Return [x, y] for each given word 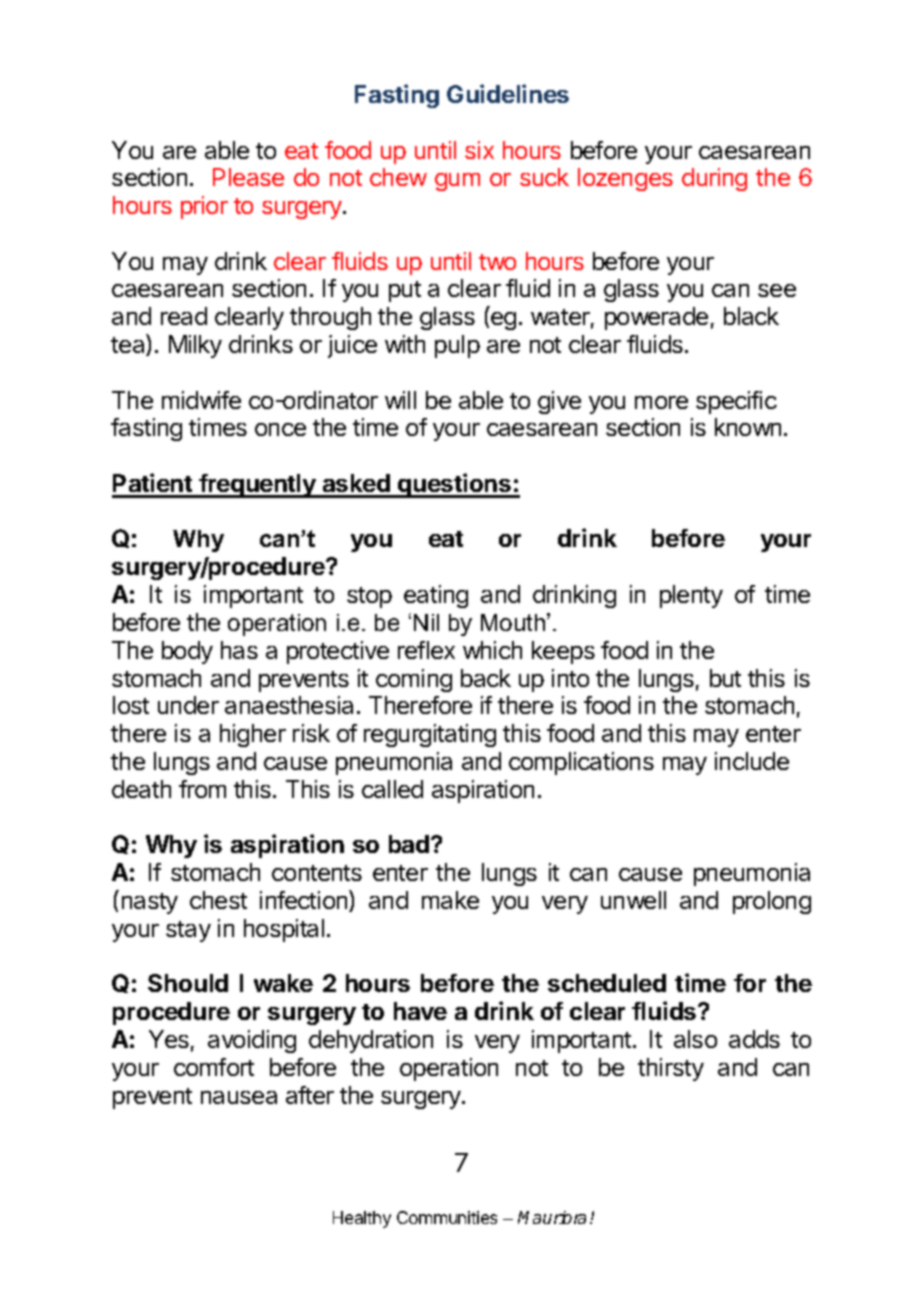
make [450, 900]
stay [188, 931]
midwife [201, 400]
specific [736, 402]
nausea [239, 1097]
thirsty [671, 1069]
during [714, 179]
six [479, 150]
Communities [447, 1217]
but [725, 678]
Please [248, 177]
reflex [426, 650]
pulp [457, 346]
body [187, 652]
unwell [633, 900]
